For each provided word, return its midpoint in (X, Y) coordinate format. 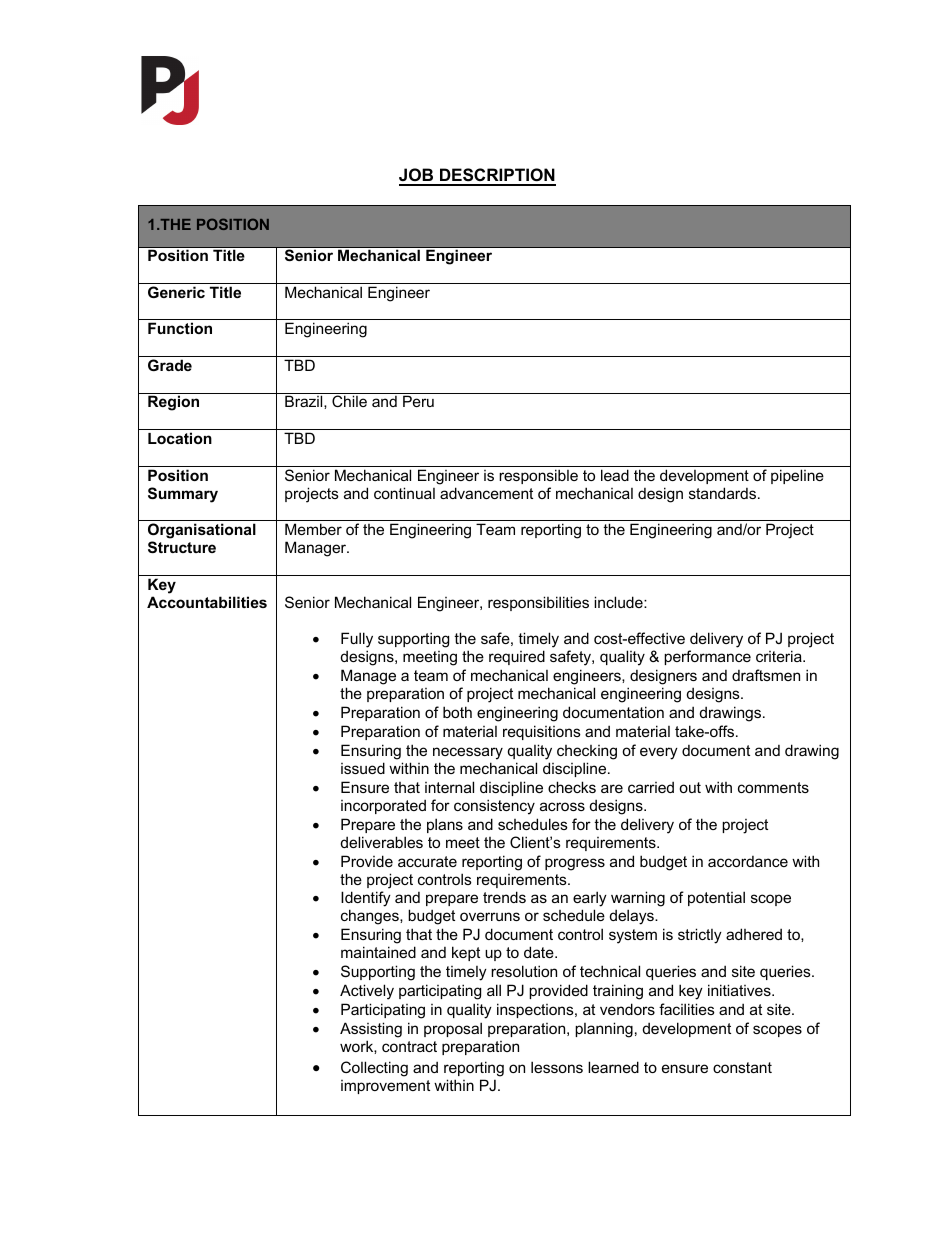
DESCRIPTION (497, 176)
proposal (453, 1029)
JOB (417, 176)
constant (742, 1067)
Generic (176, 292)
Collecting (374, 1069)
